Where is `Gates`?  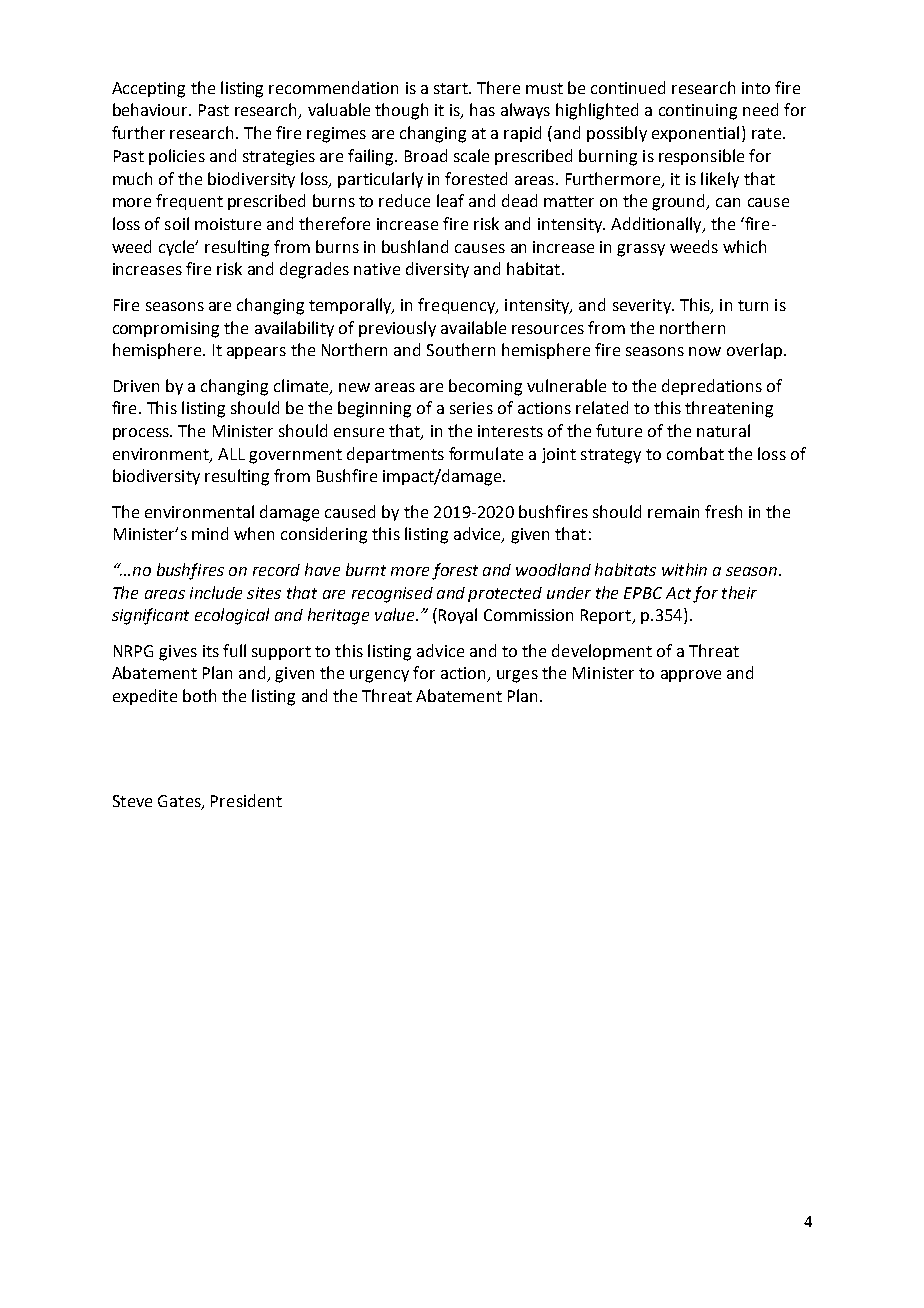
Gates is located at coordinates (180, 802).
